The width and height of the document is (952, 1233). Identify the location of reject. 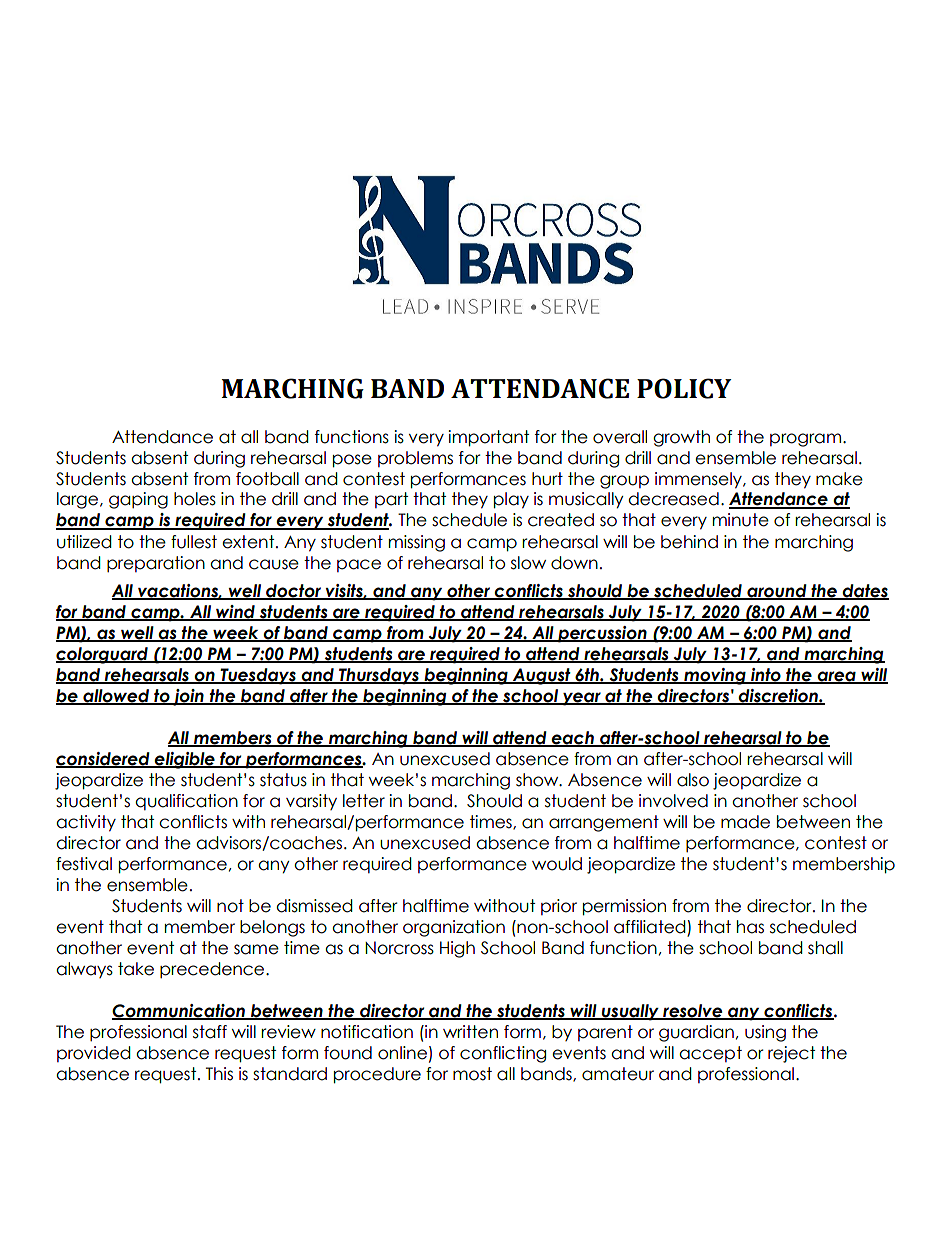
(791, 1054).
